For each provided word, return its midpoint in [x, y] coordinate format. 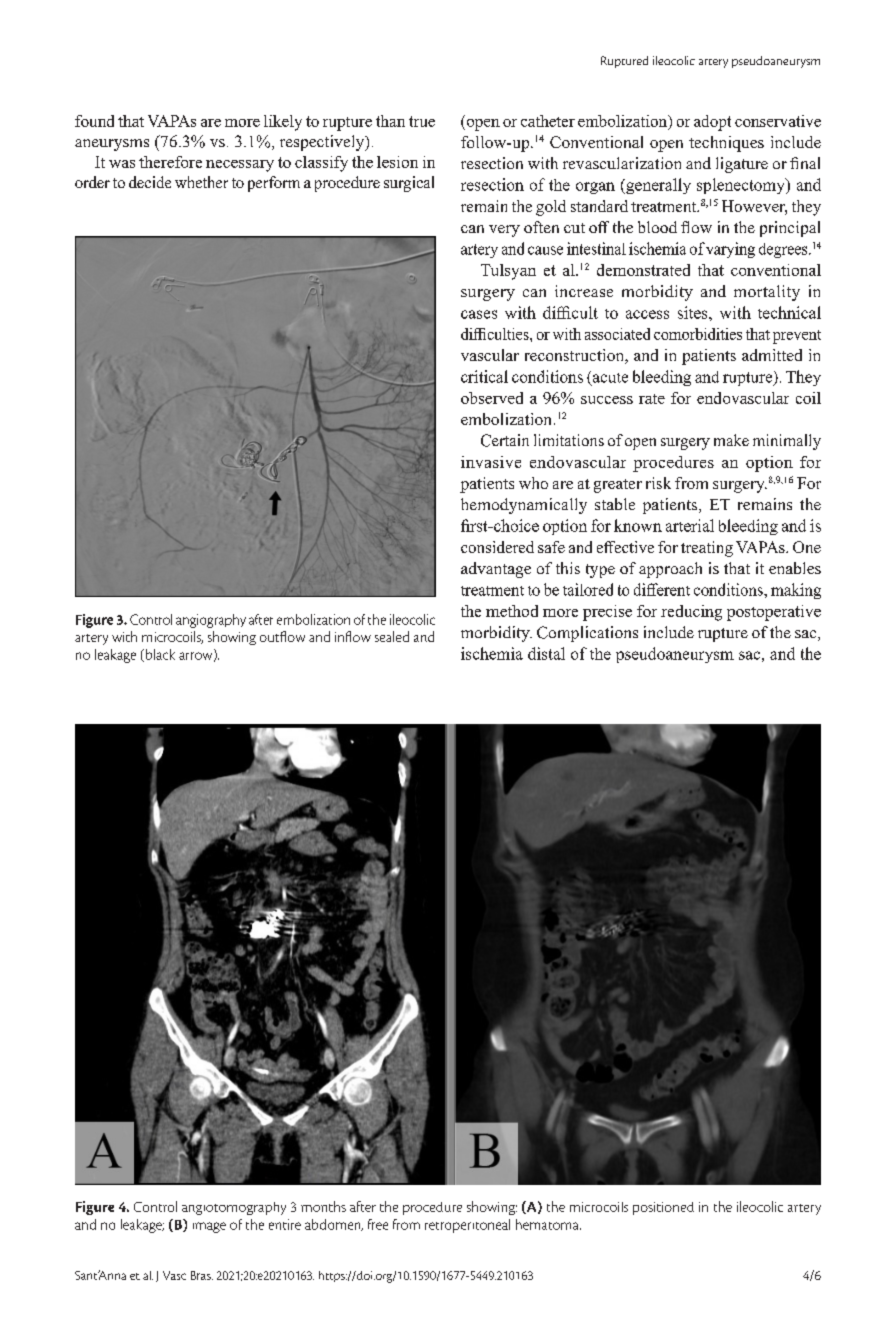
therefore [170, 162]
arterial [690, 525]
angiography [211, 621]
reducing [691, 613]
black [160, 654]
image [209, 1227]
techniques [726, 144]
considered [497, 547]
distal [546, 653]
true [422, 121]
